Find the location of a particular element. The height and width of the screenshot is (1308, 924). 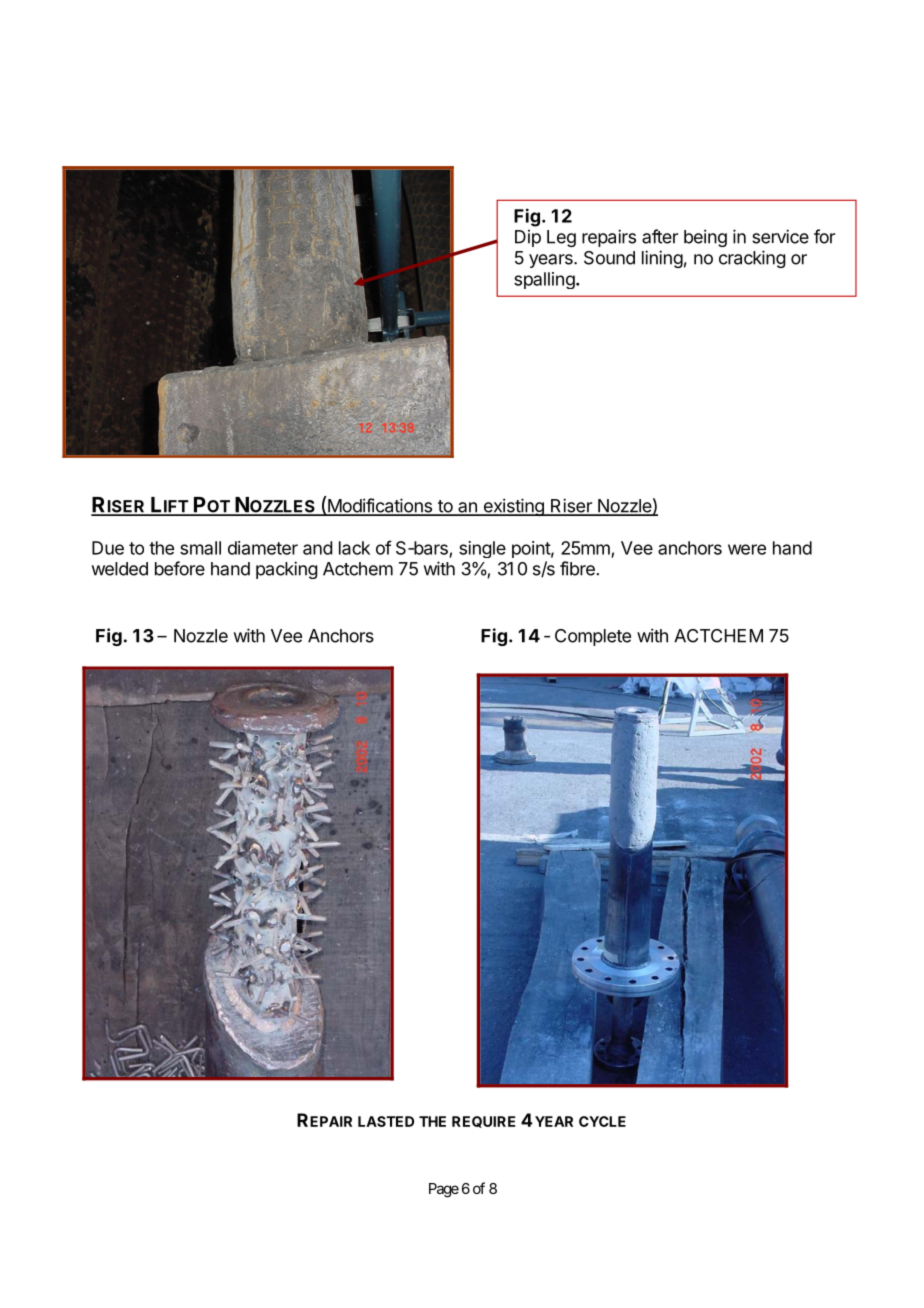

REQUIRE is located at coordinates (483, 1122).
